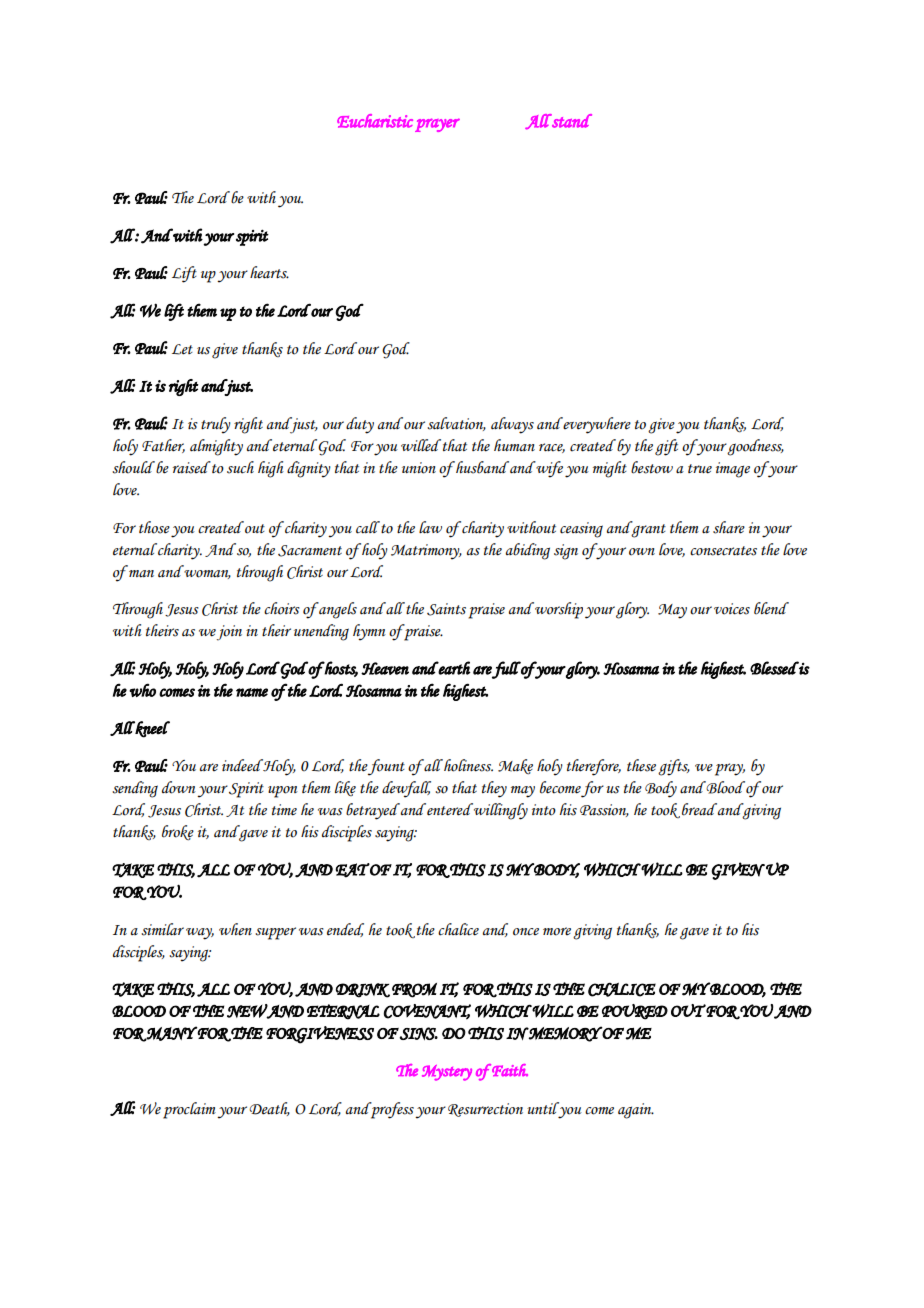 This document has height=1308, width=924. What do you see at coordinates (732, 609) in the document?
I see `voices` at bounding box center [732, 609].
